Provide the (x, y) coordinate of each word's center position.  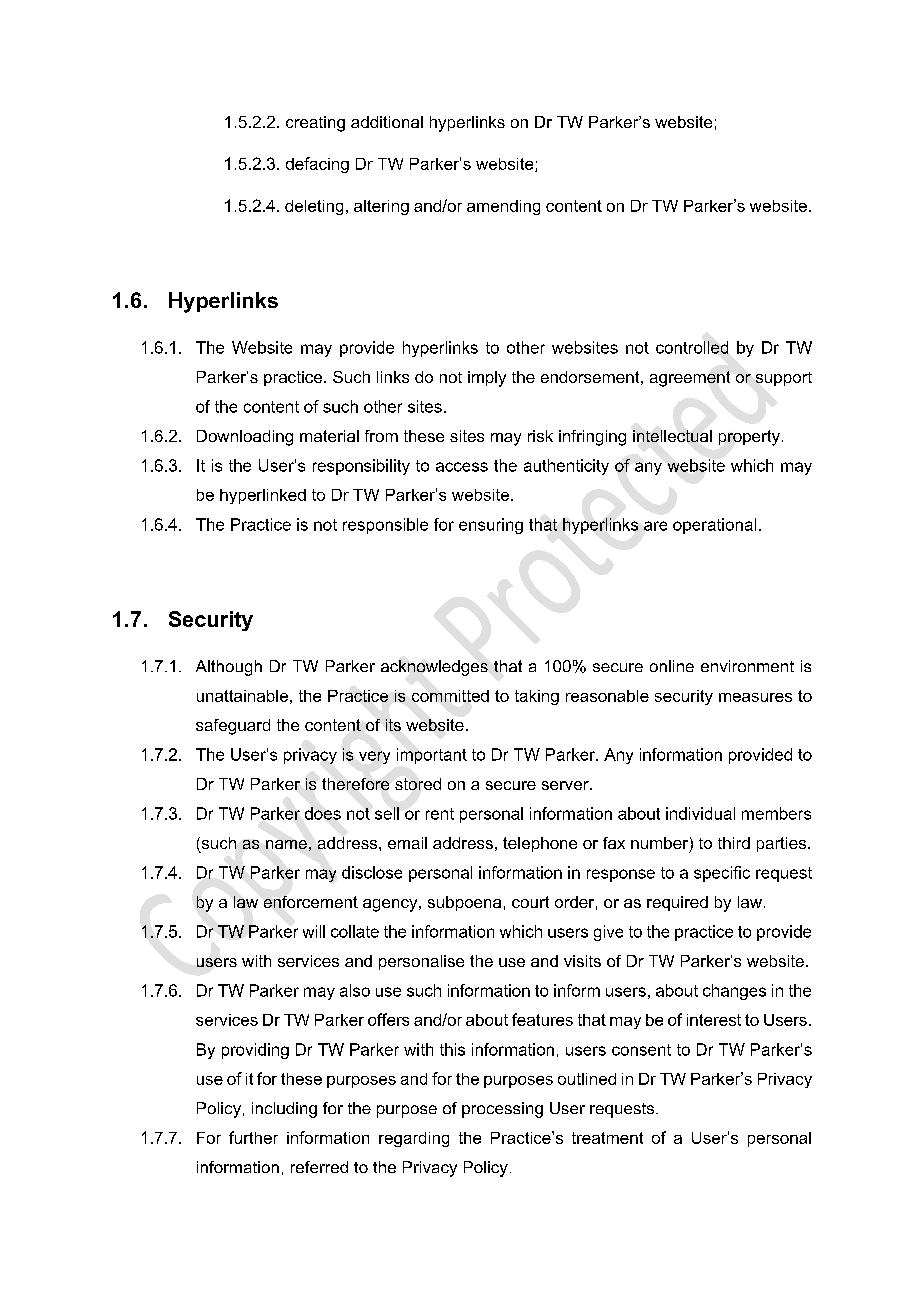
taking (537, 697)
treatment (607, 1138)
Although (229, 668)
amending (503, 207)
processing (502, 1110)
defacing (317, 165)
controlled (692, 347)
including (284, 1110)
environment (747, 666)
